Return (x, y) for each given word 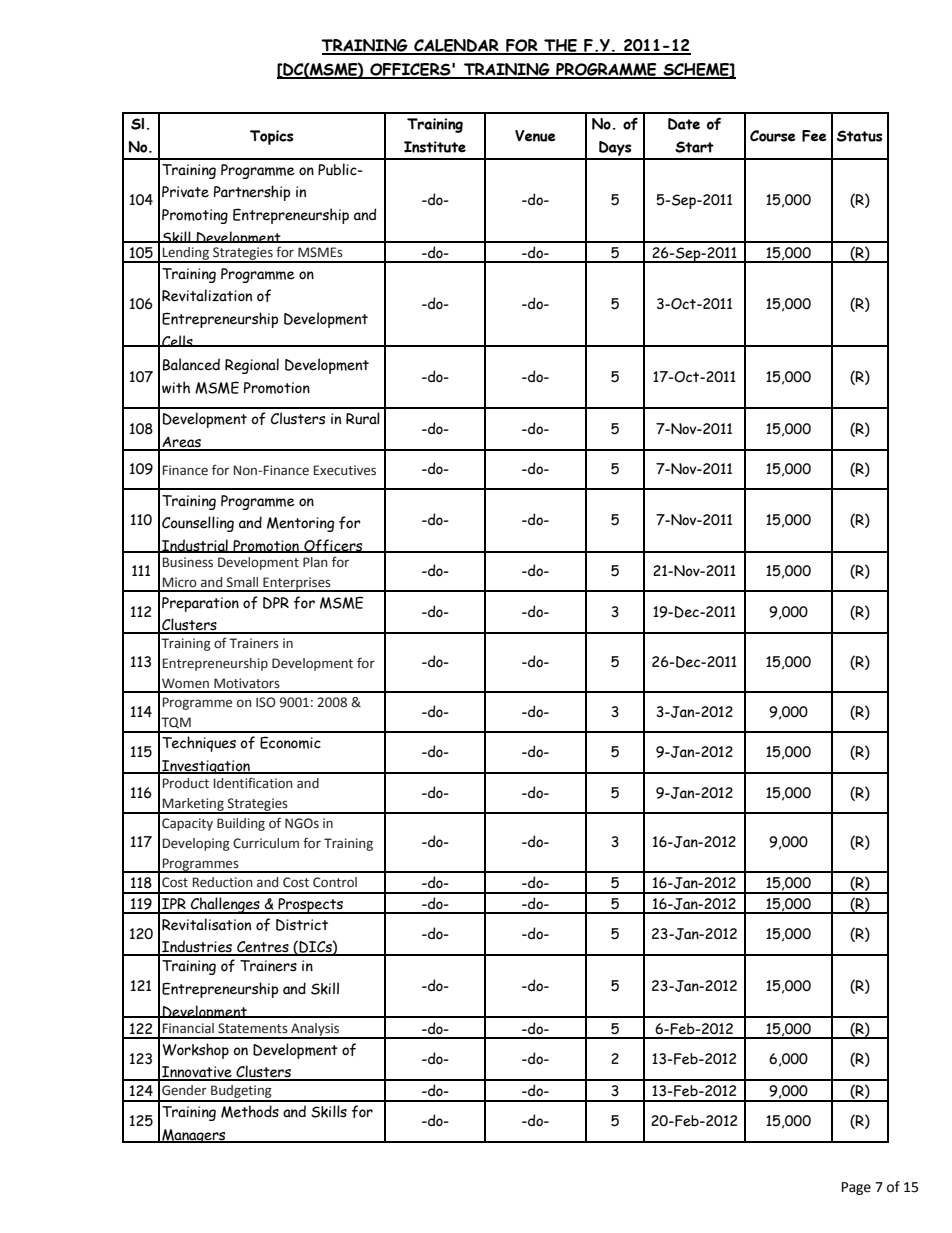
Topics (272, 137)
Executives (345, 470)
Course (773, 136)
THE (561, 46)
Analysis (315, 1030)
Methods (250, 1111)
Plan (315, 562)
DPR (276, 603)
